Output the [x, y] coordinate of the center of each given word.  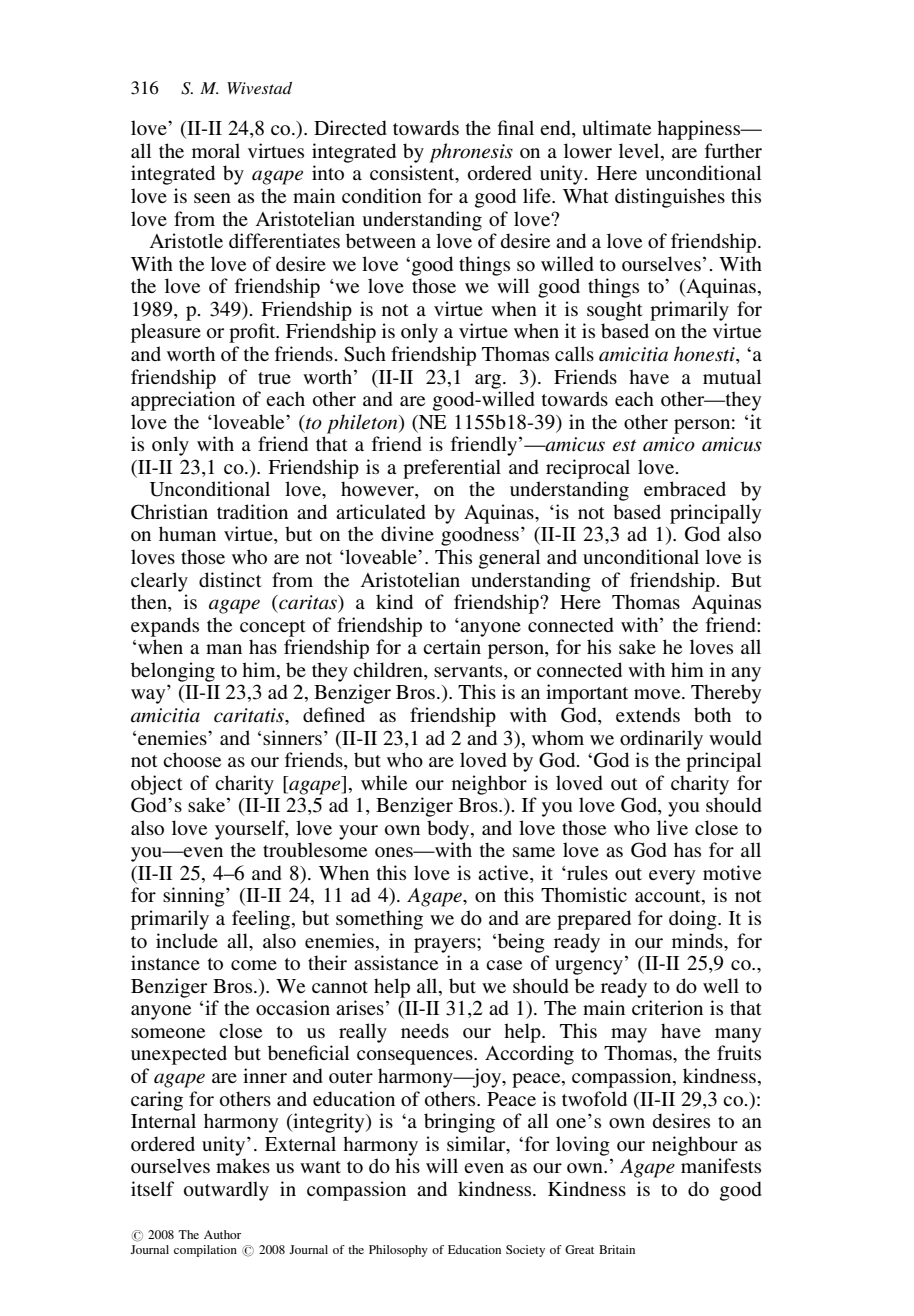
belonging [173, 672]
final [515, 127]
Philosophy [398, 1251]
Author [222, 1234]
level [640, 152]
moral [216, 150]
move [658, 694]
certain [452, 646]
